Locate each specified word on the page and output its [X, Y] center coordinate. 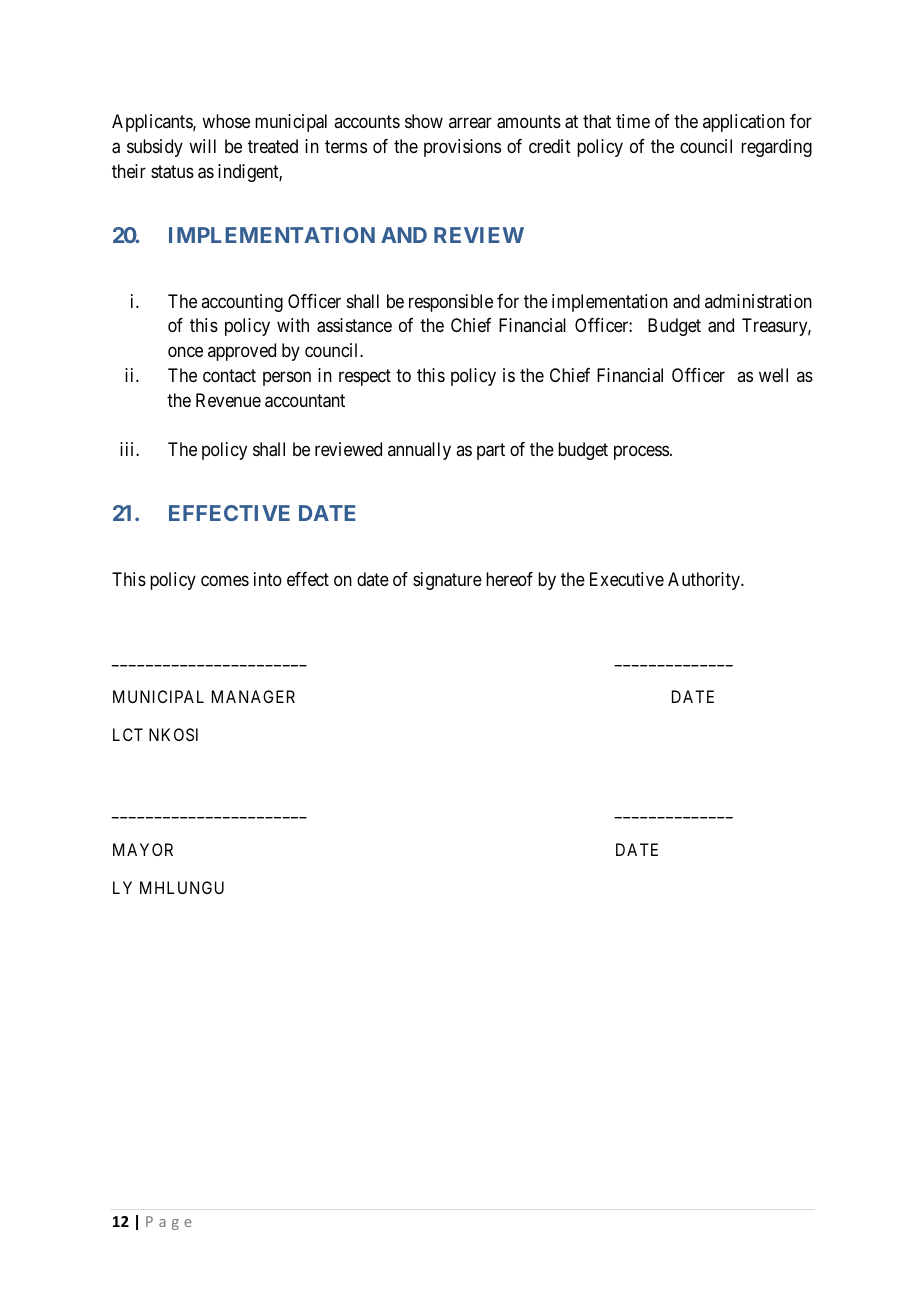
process [641, 452]
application [744, 123]
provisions [462, 148]
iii [128, 449]
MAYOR [143, 849]
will [202, 146]
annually [419, 451]
